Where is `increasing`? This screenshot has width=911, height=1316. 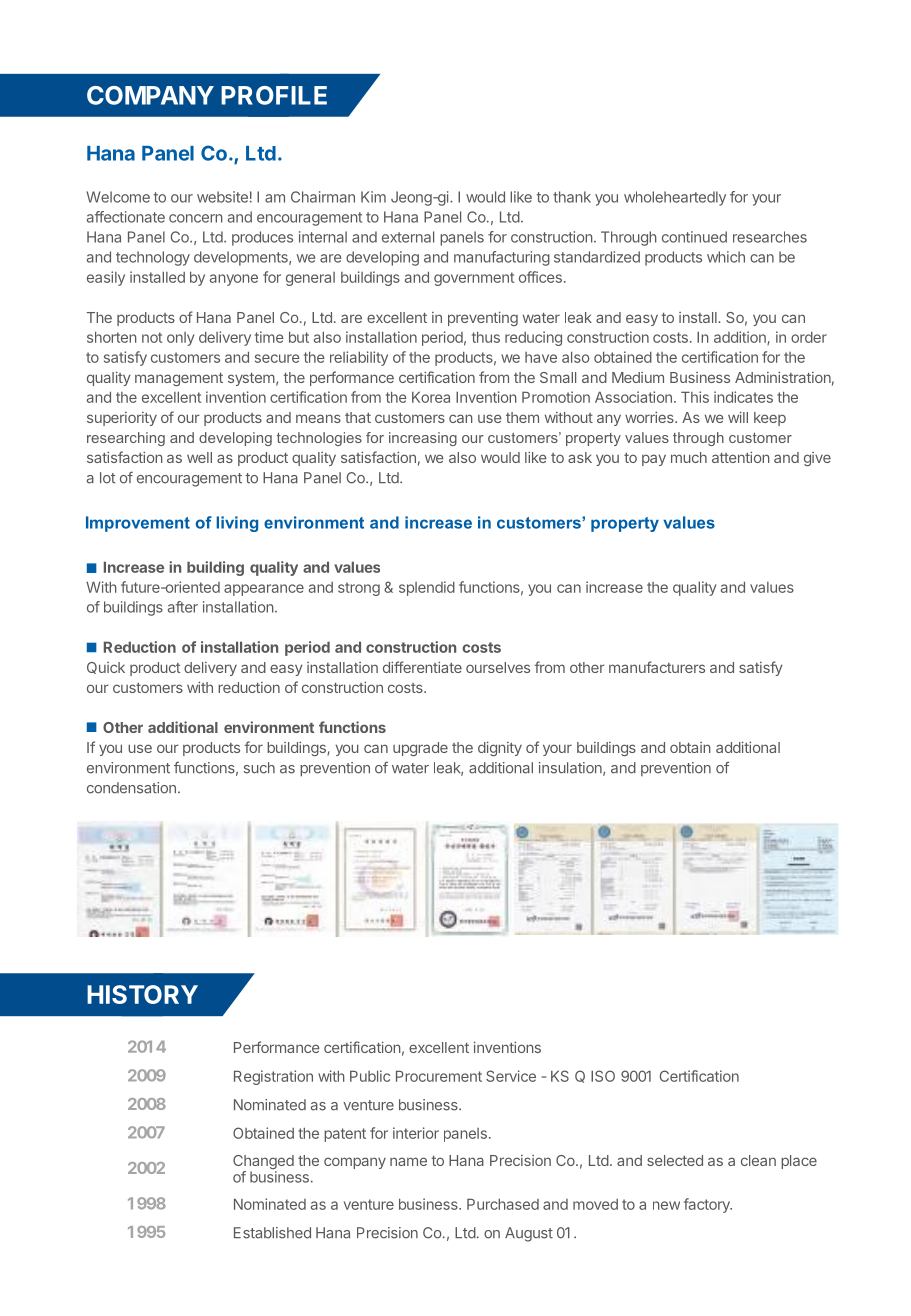 increasing is located at coordinates (423, 439).
